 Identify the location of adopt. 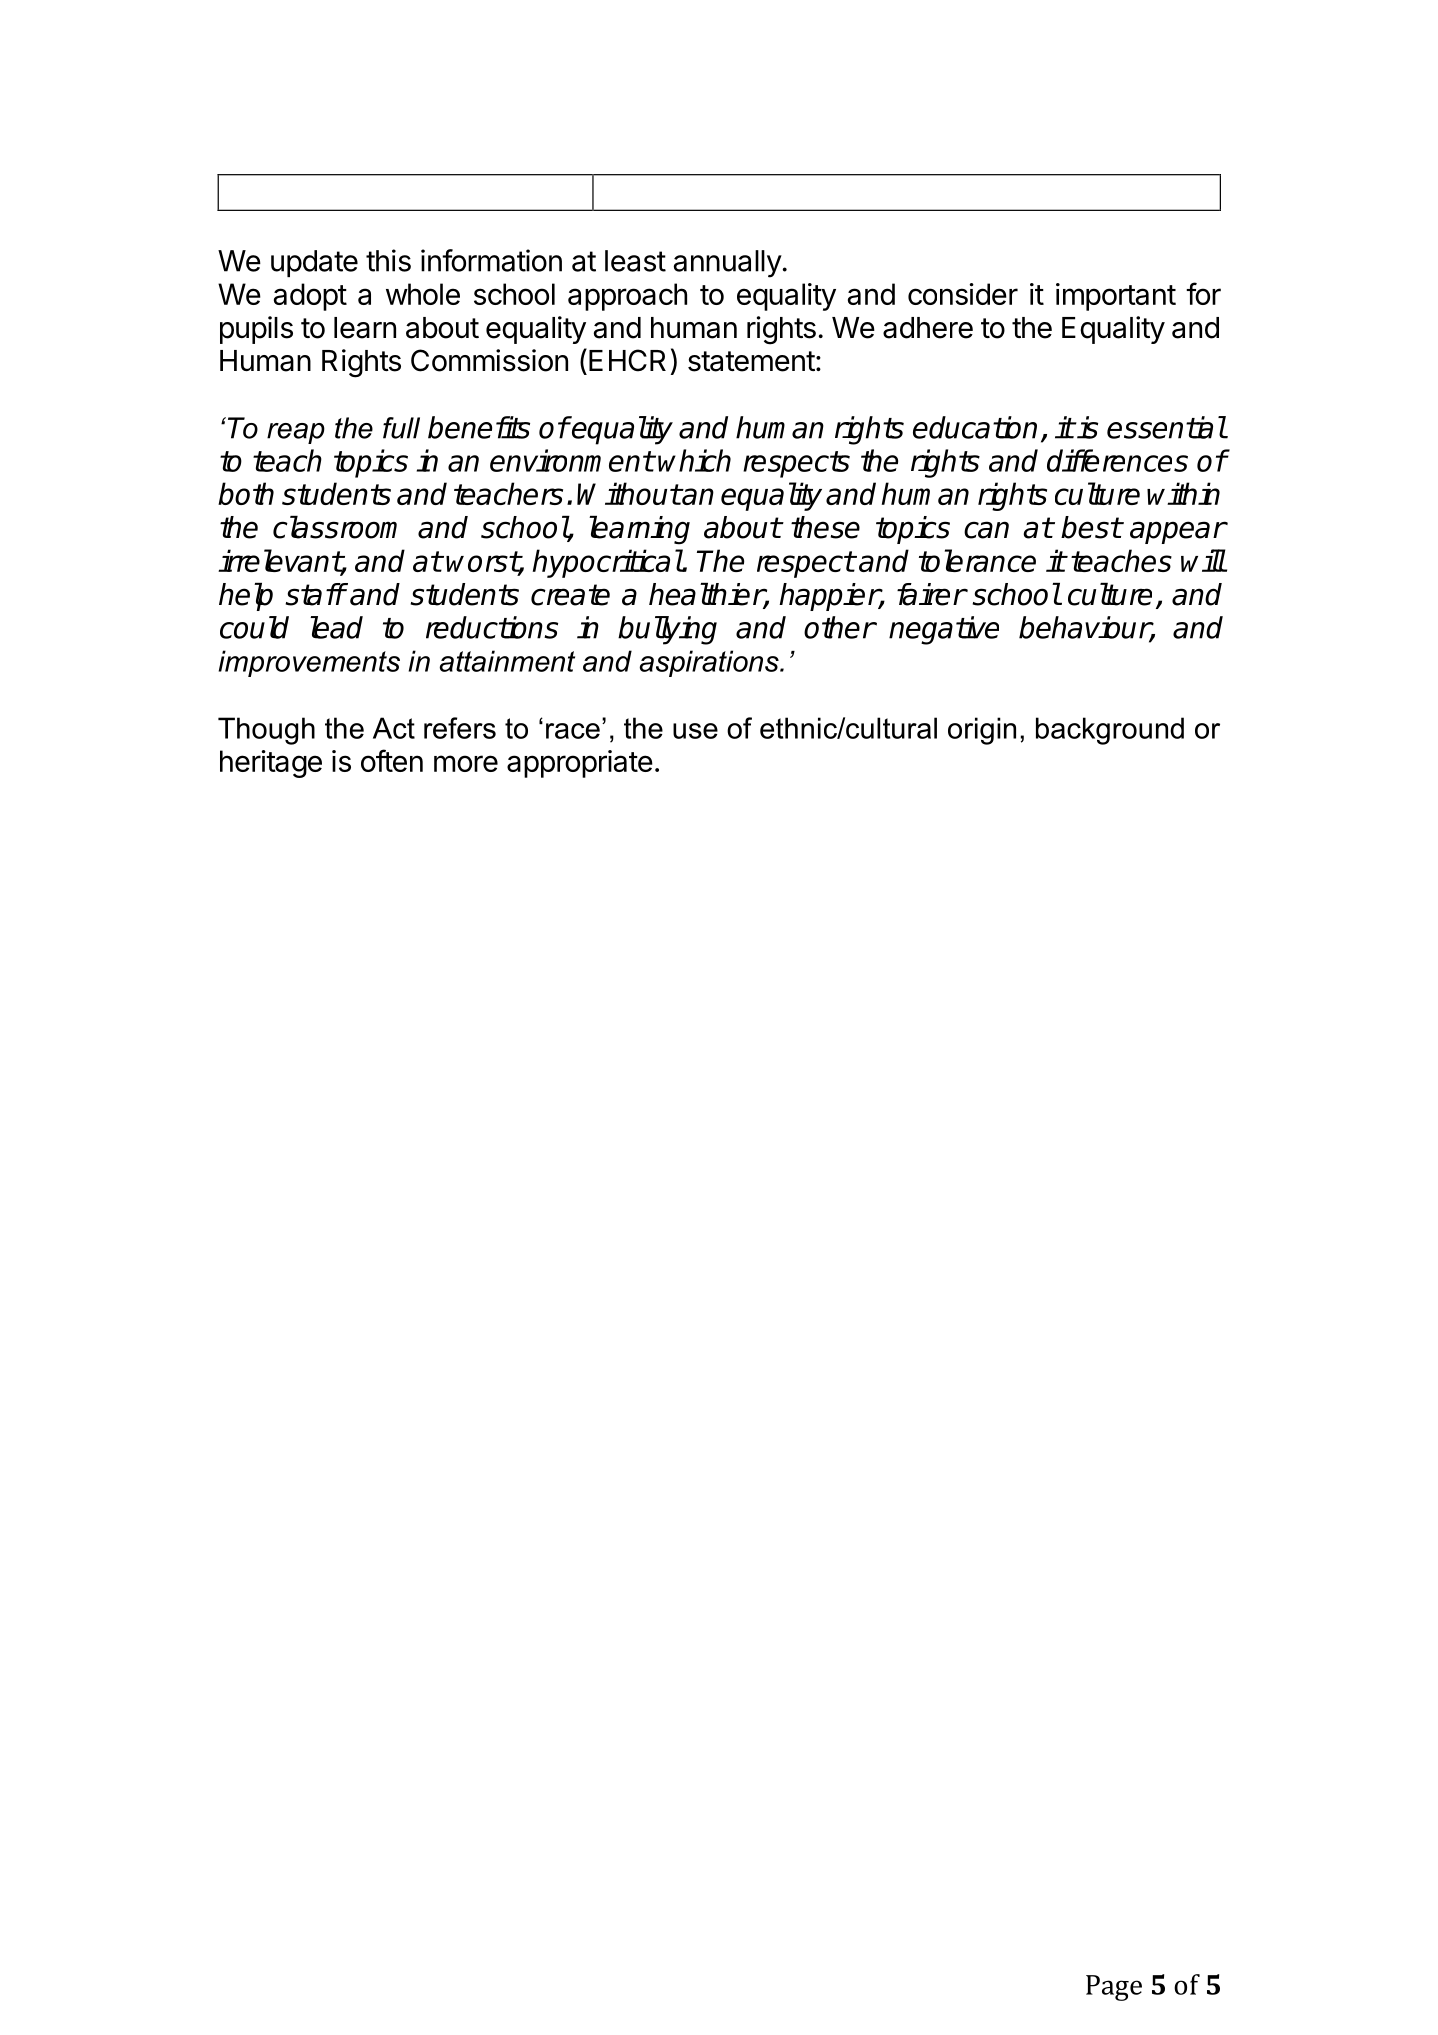
(310, 297).
